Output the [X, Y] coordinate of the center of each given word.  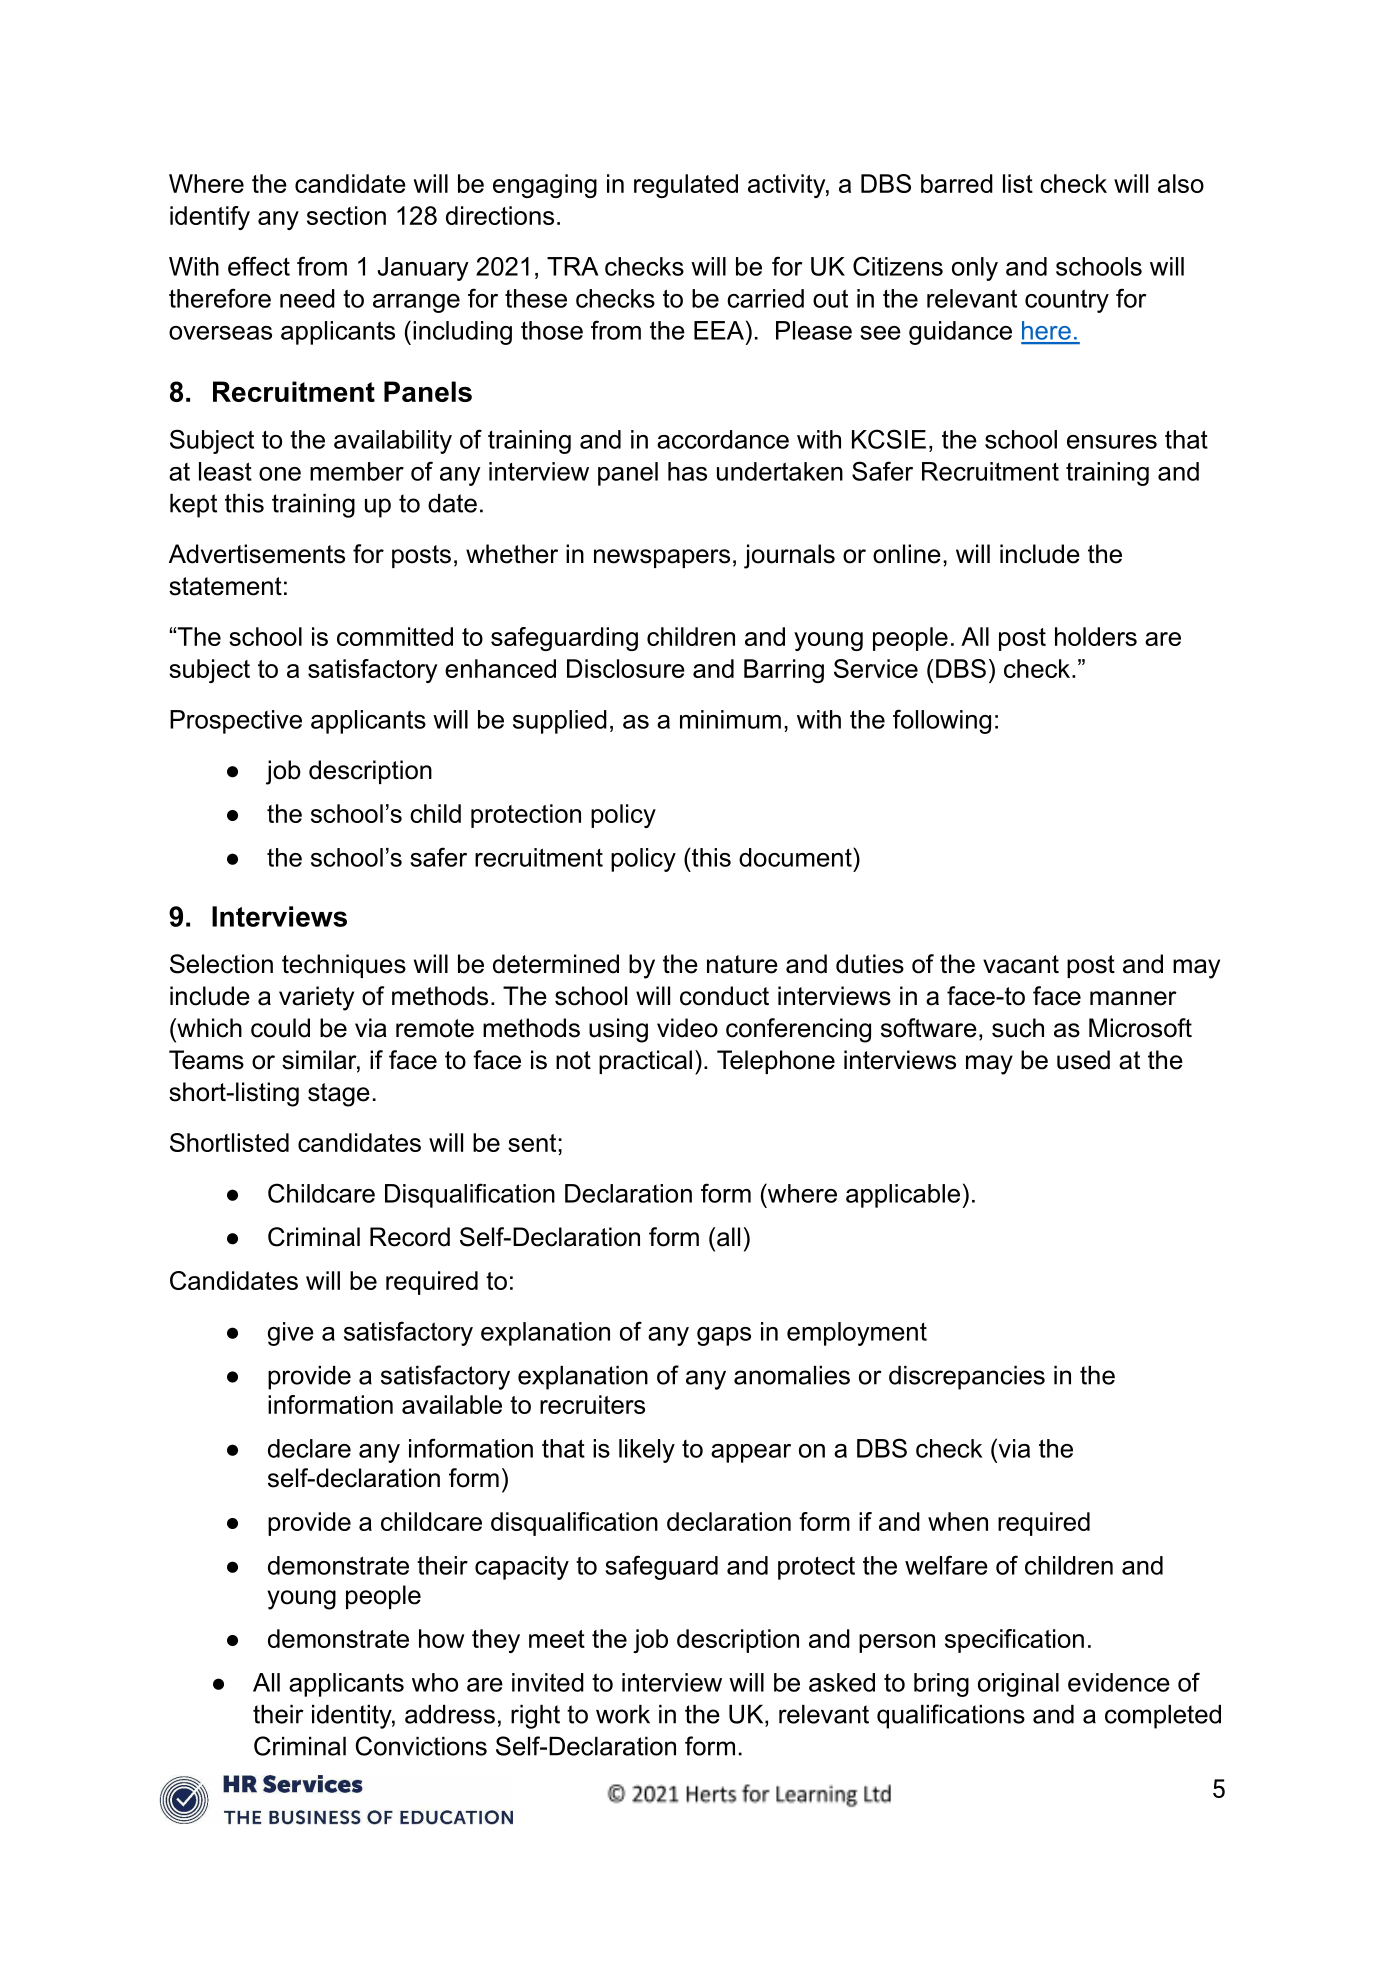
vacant [1021, 964]
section [346, 215]
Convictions [421, 1746]
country [1067, 301]
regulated [686, 186]
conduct [724, 996]
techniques [344, 966]
